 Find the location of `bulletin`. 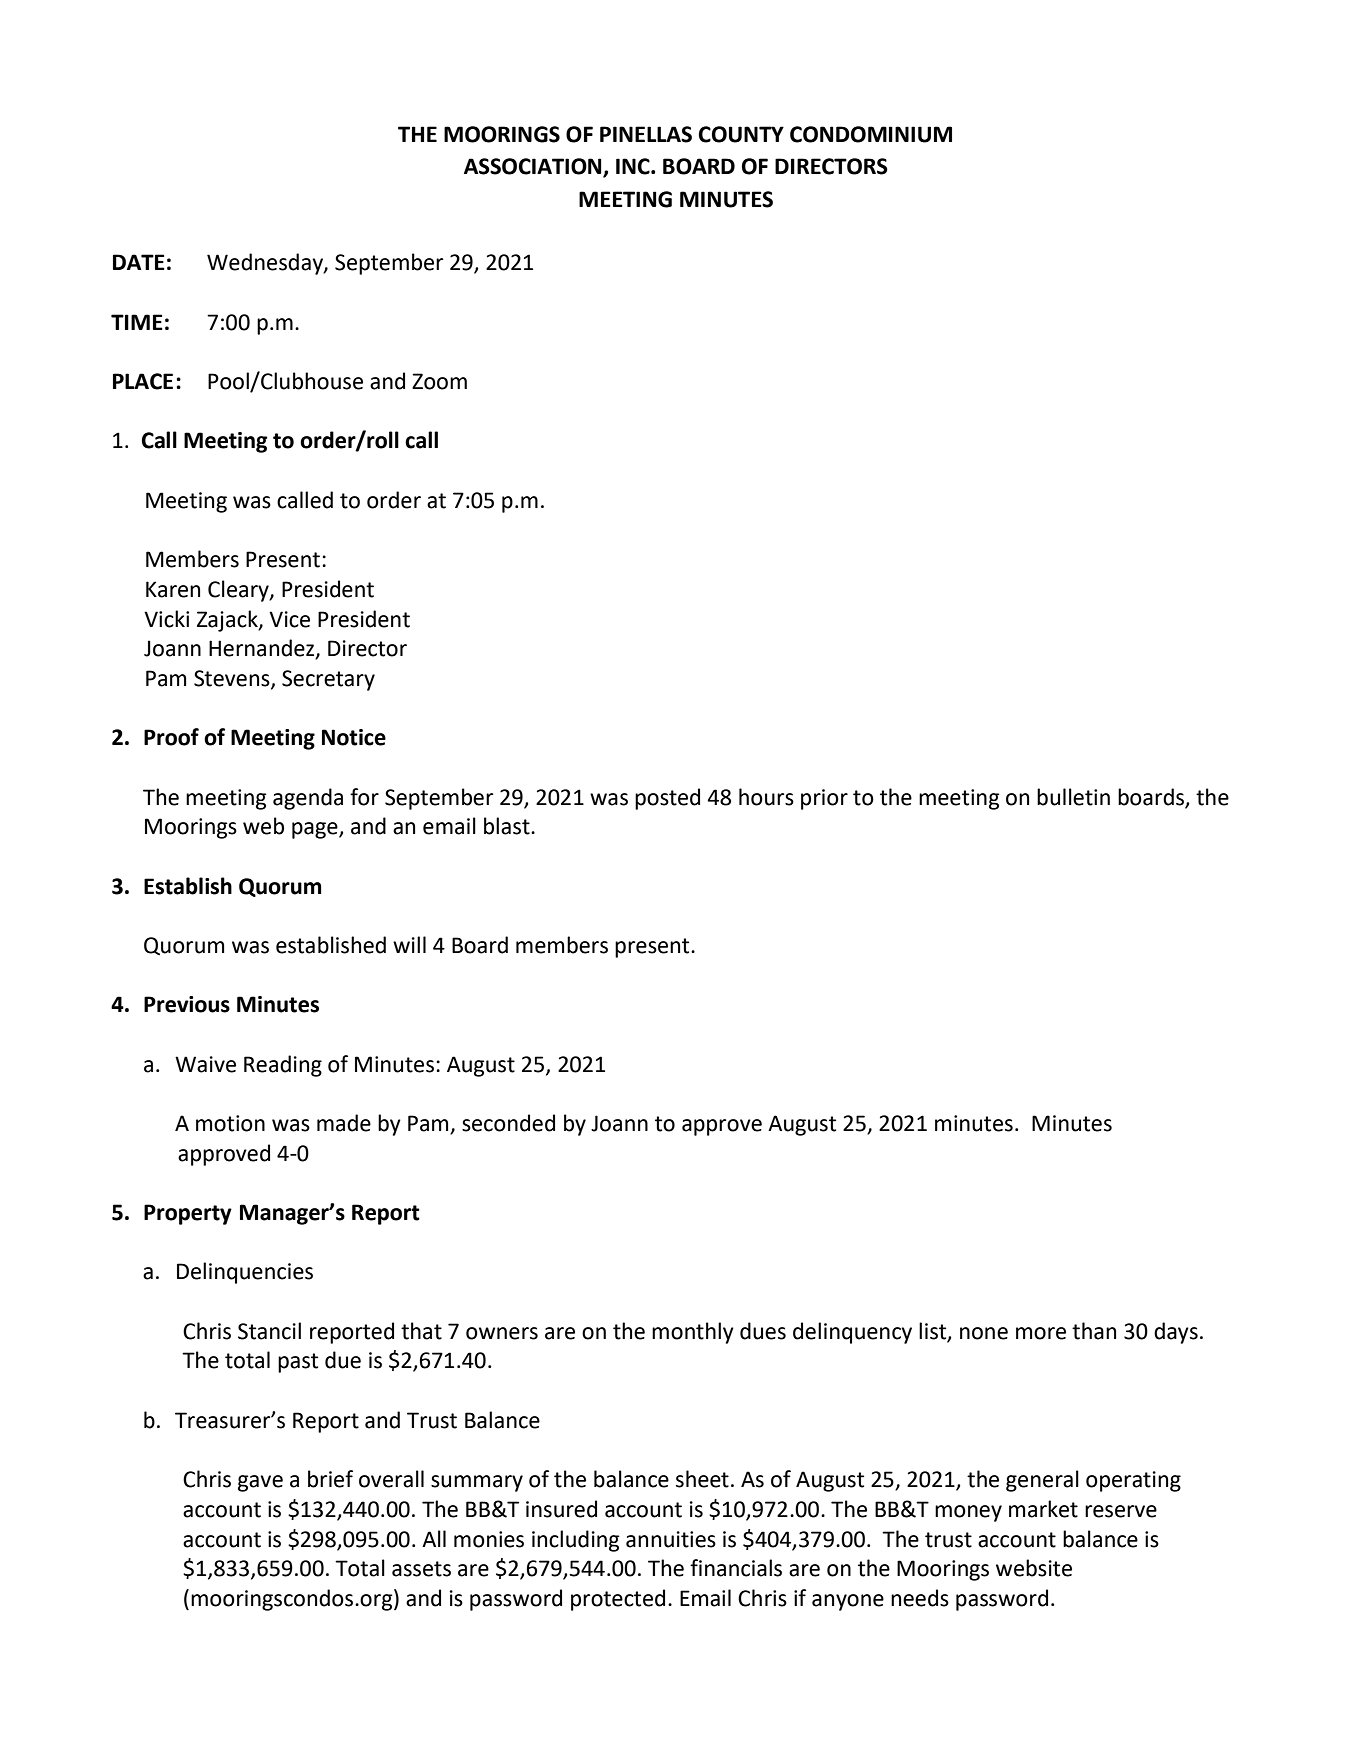

bulletin is located at coordinates (1073, 797).
